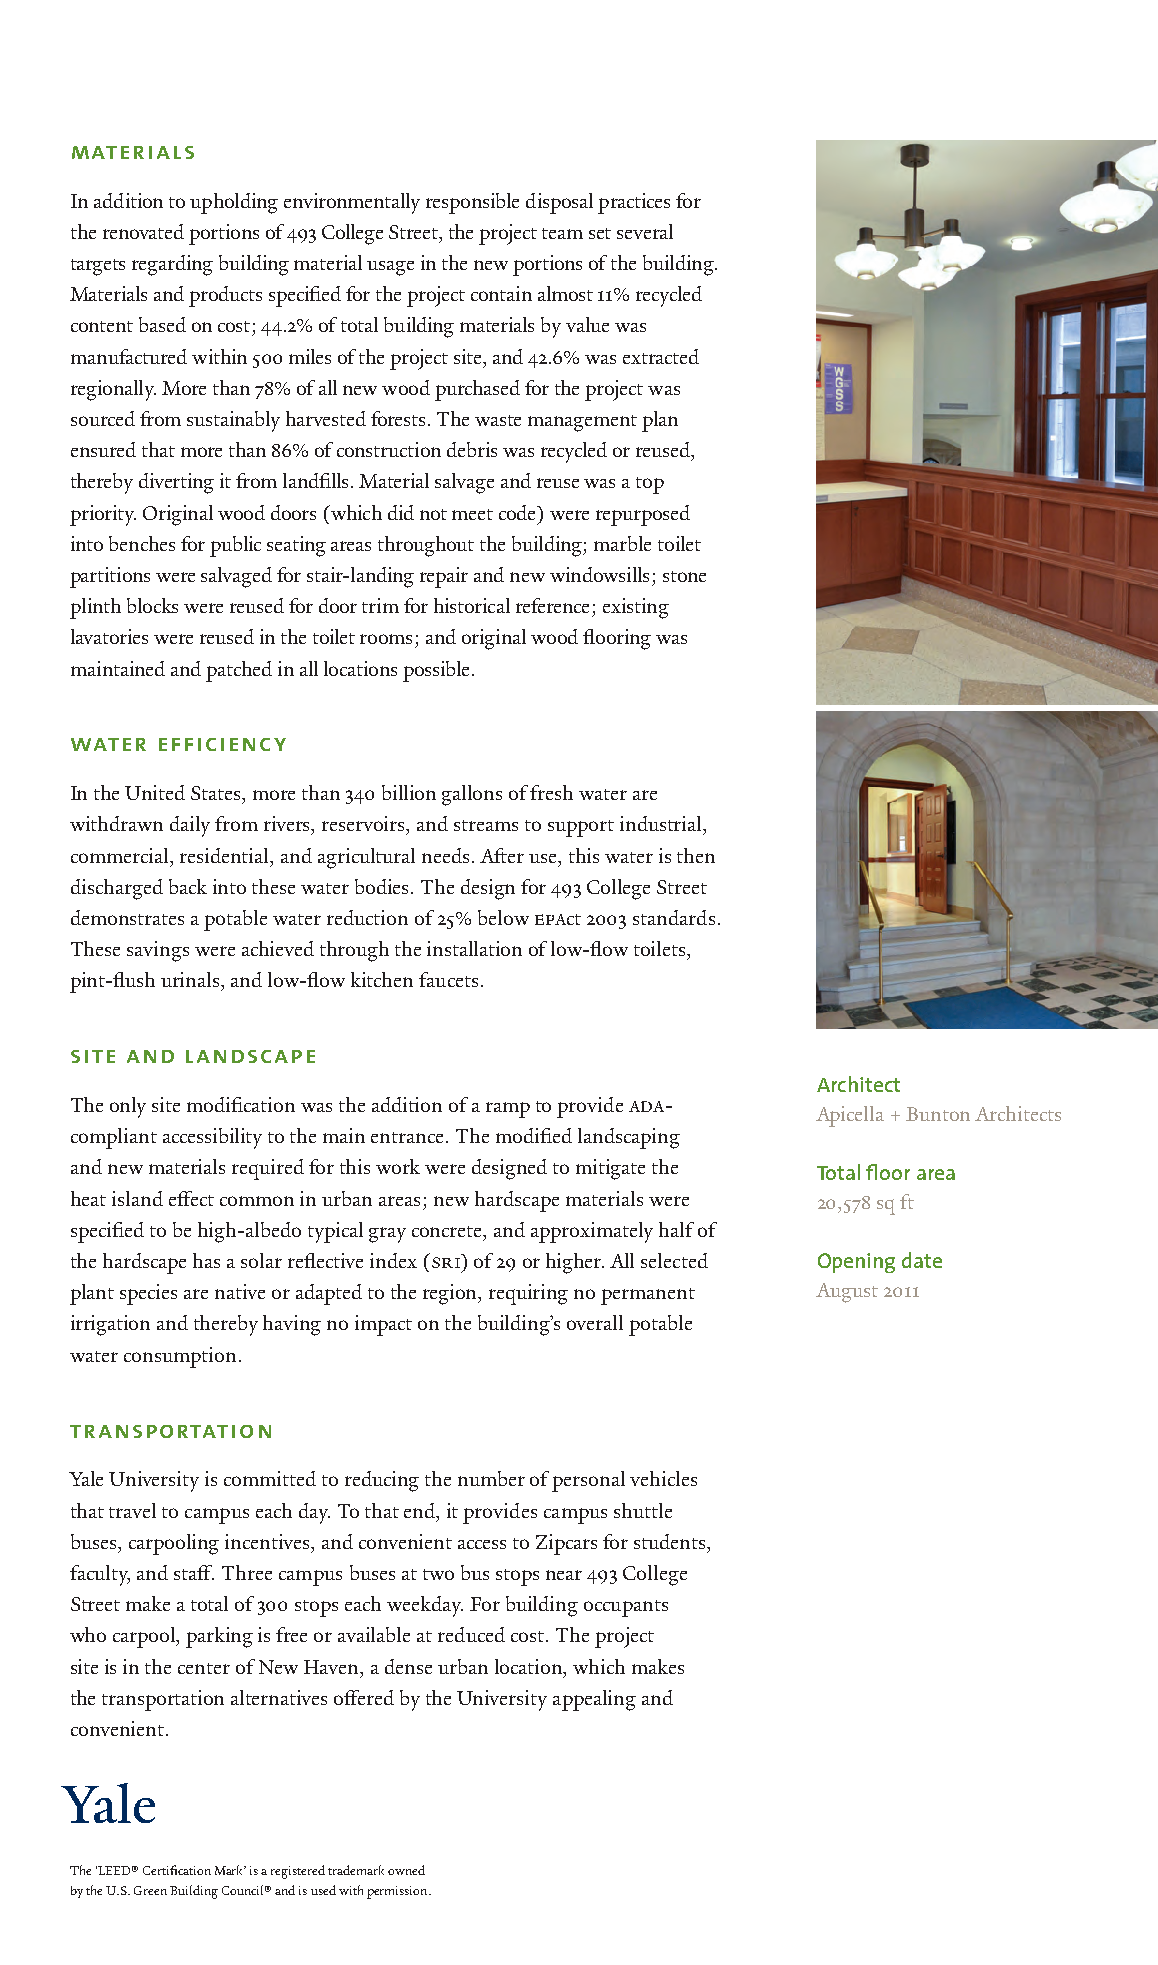 Image resolution: width=1158 pixels, height=1965 pixels. What do you see at coordinates (406, 1870) in the screenshot?
I see `owned` at bounding box center [406, 1870].
